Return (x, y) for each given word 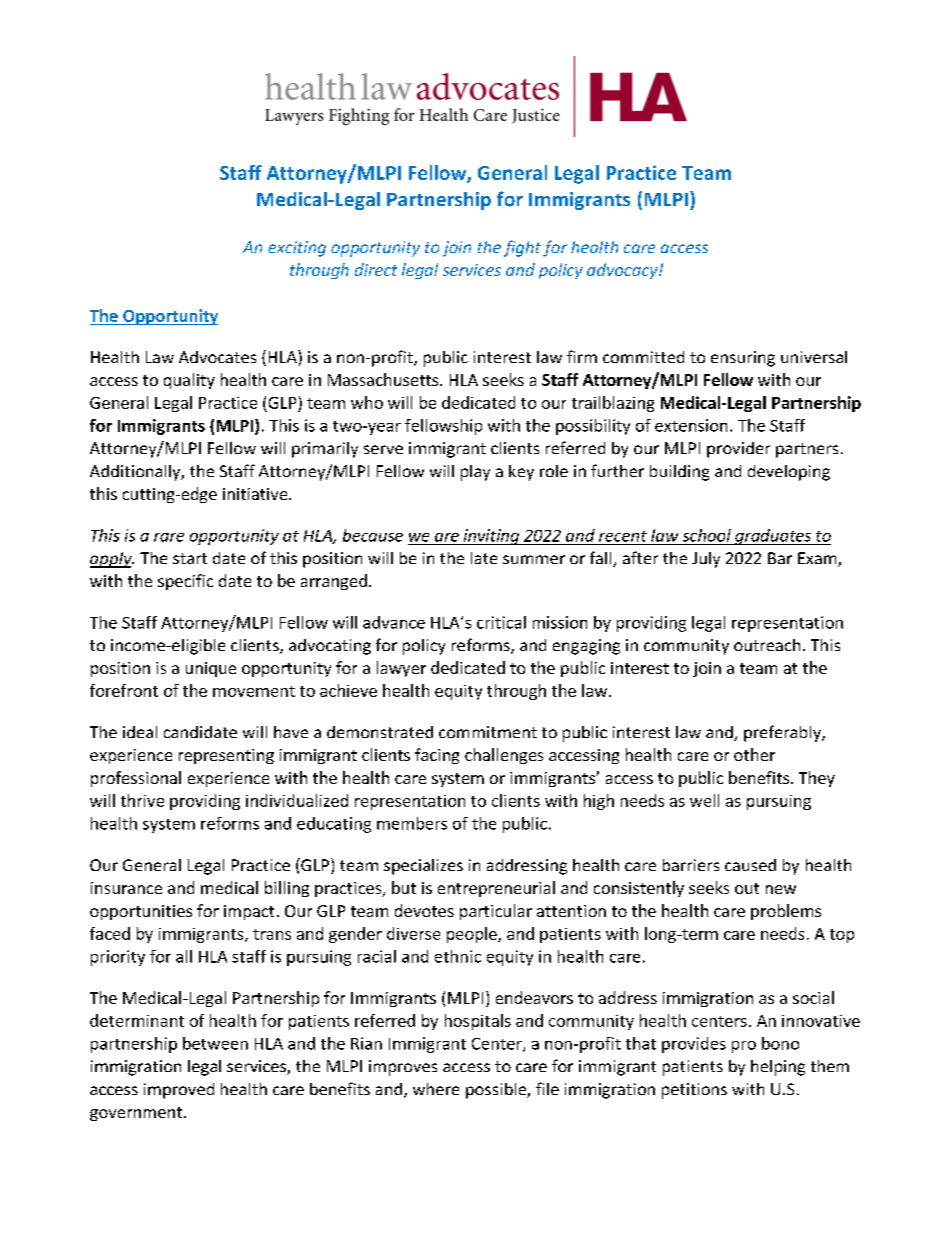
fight (522, 248)
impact (249, 912)
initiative (256, 494)
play (475, 473)
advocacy (623, 271)
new (781, 889)
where (436, 1089)
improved (179, 1091)
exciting (297, 249)
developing (789, 473)
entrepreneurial (496, 889)
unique (211, 669)
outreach (767, 645)
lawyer (401, 669)
